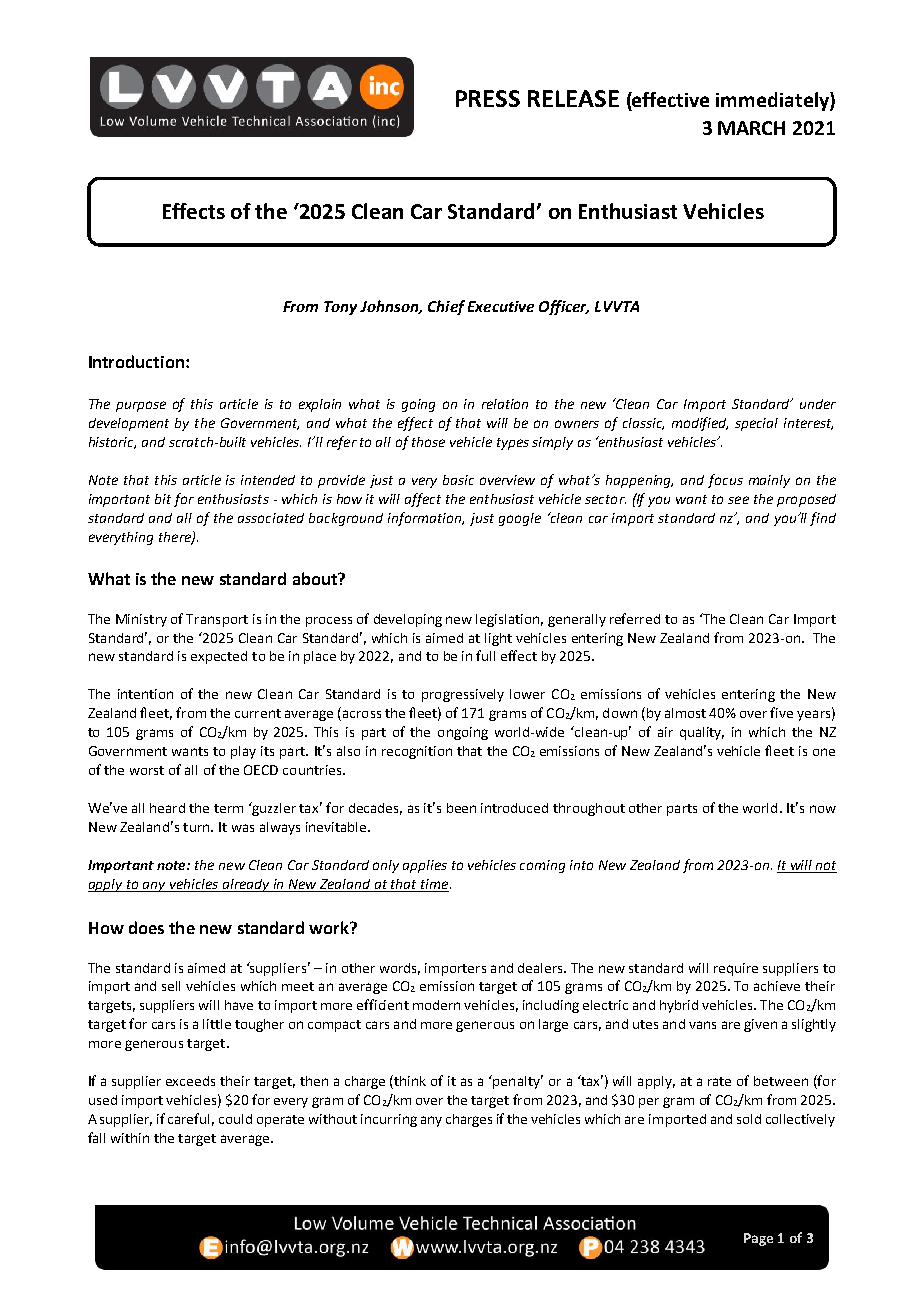  Describe the element at coordinates (758, 1239) in the screenshot. I see `Page` at that location.
